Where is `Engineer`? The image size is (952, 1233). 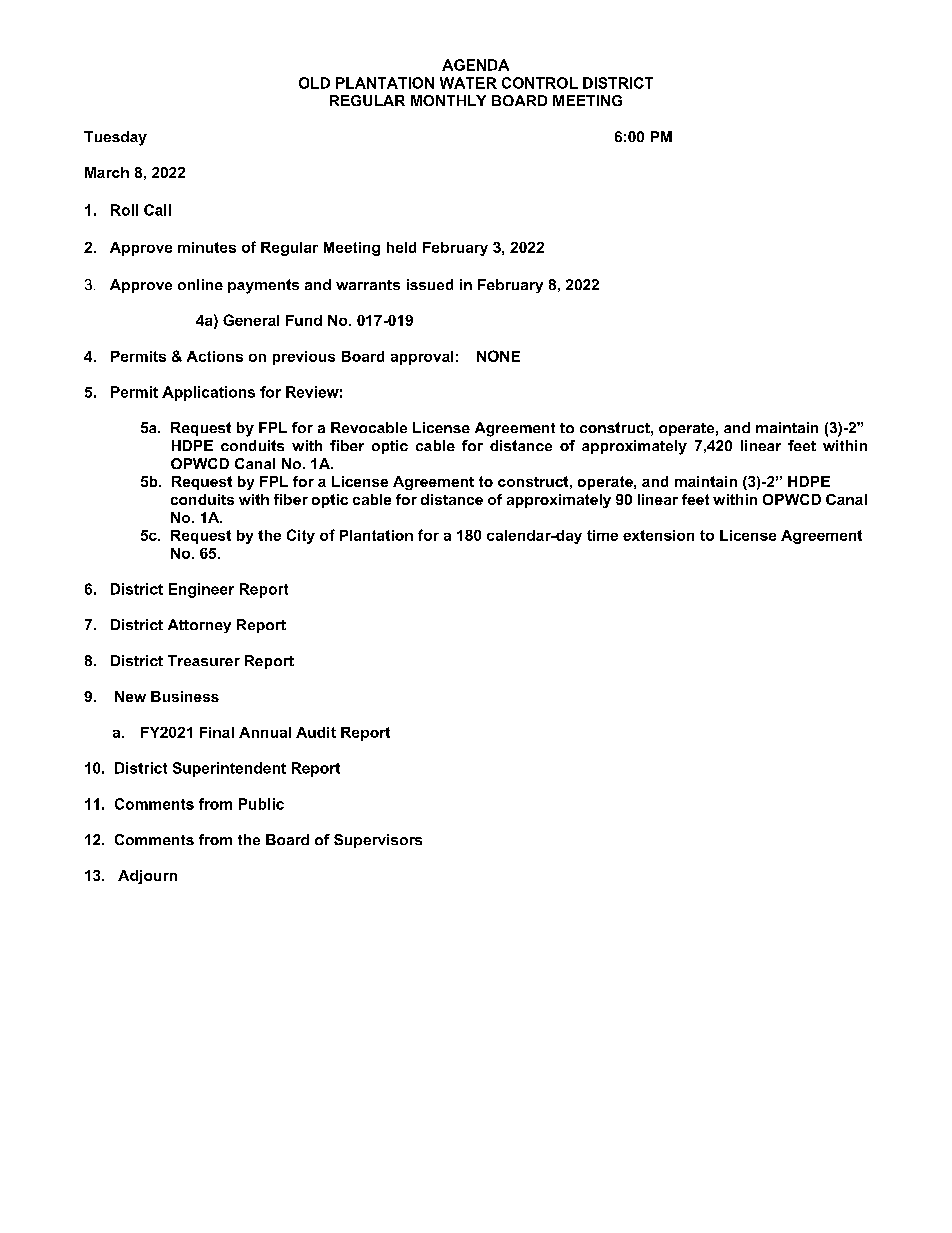
Engineer is located at coordinates (201, 590).
